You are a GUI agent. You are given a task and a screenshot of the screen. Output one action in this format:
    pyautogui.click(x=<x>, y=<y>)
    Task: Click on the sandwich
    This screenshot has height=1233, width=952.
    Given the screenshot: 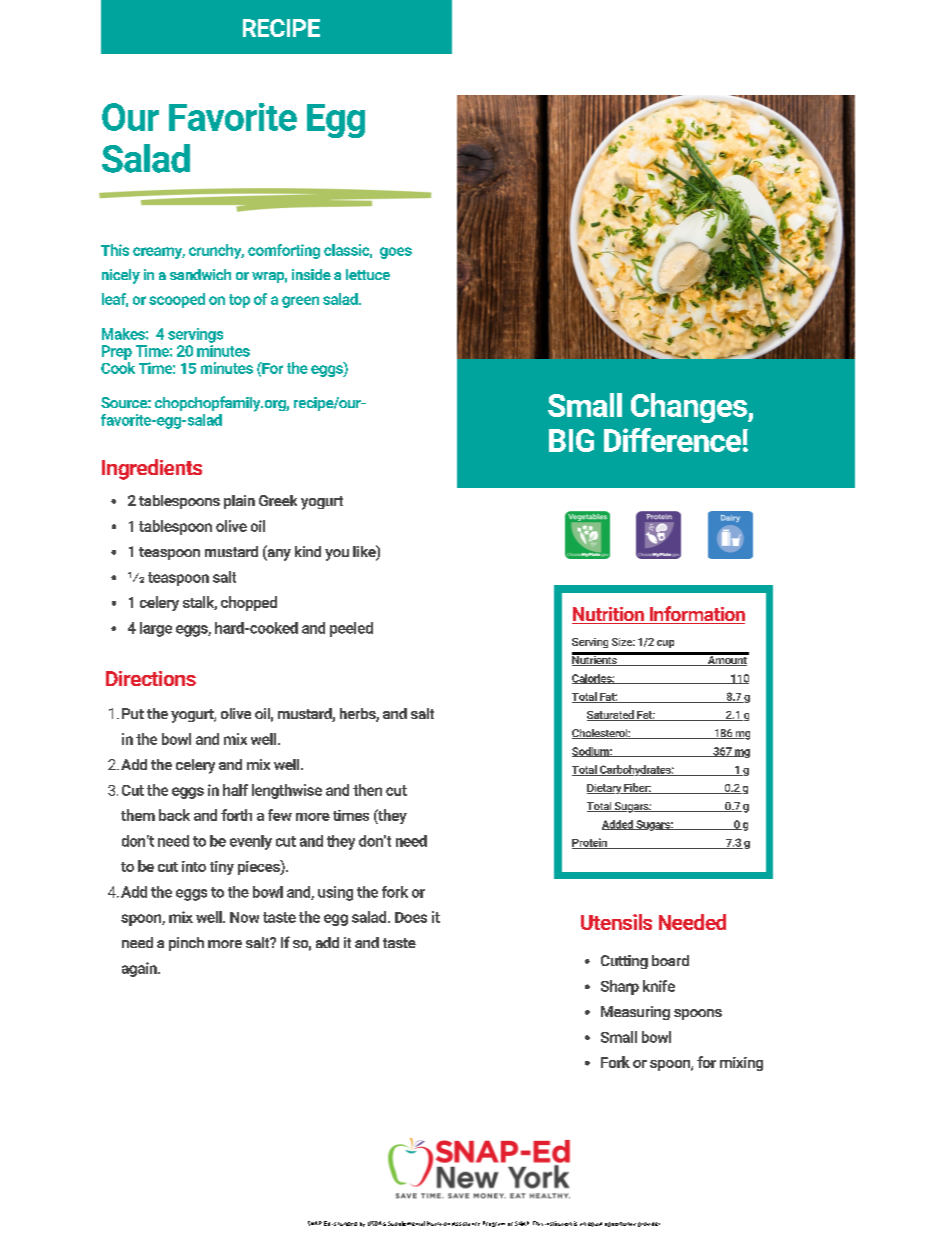 What is the action you would take?
    pyautogui.click(x=200, y=274)
